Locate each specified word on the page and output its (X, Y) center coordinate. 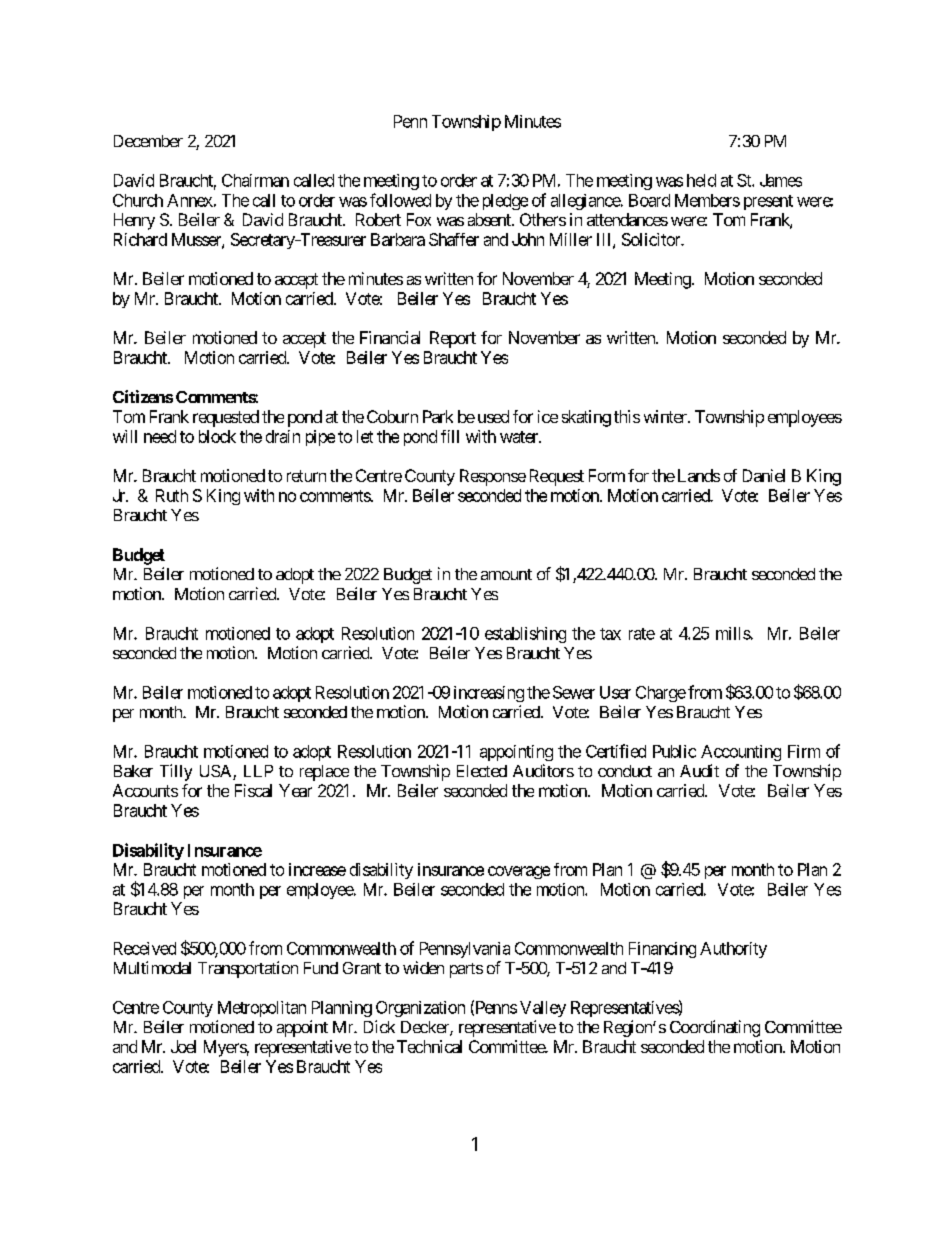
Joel (183, 1046)
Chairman (255, 180)
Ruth (172, 495)
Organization (420, 1009)
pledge (505, 202)
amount (506, 574)
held (701, 180)
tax (610, 634)
